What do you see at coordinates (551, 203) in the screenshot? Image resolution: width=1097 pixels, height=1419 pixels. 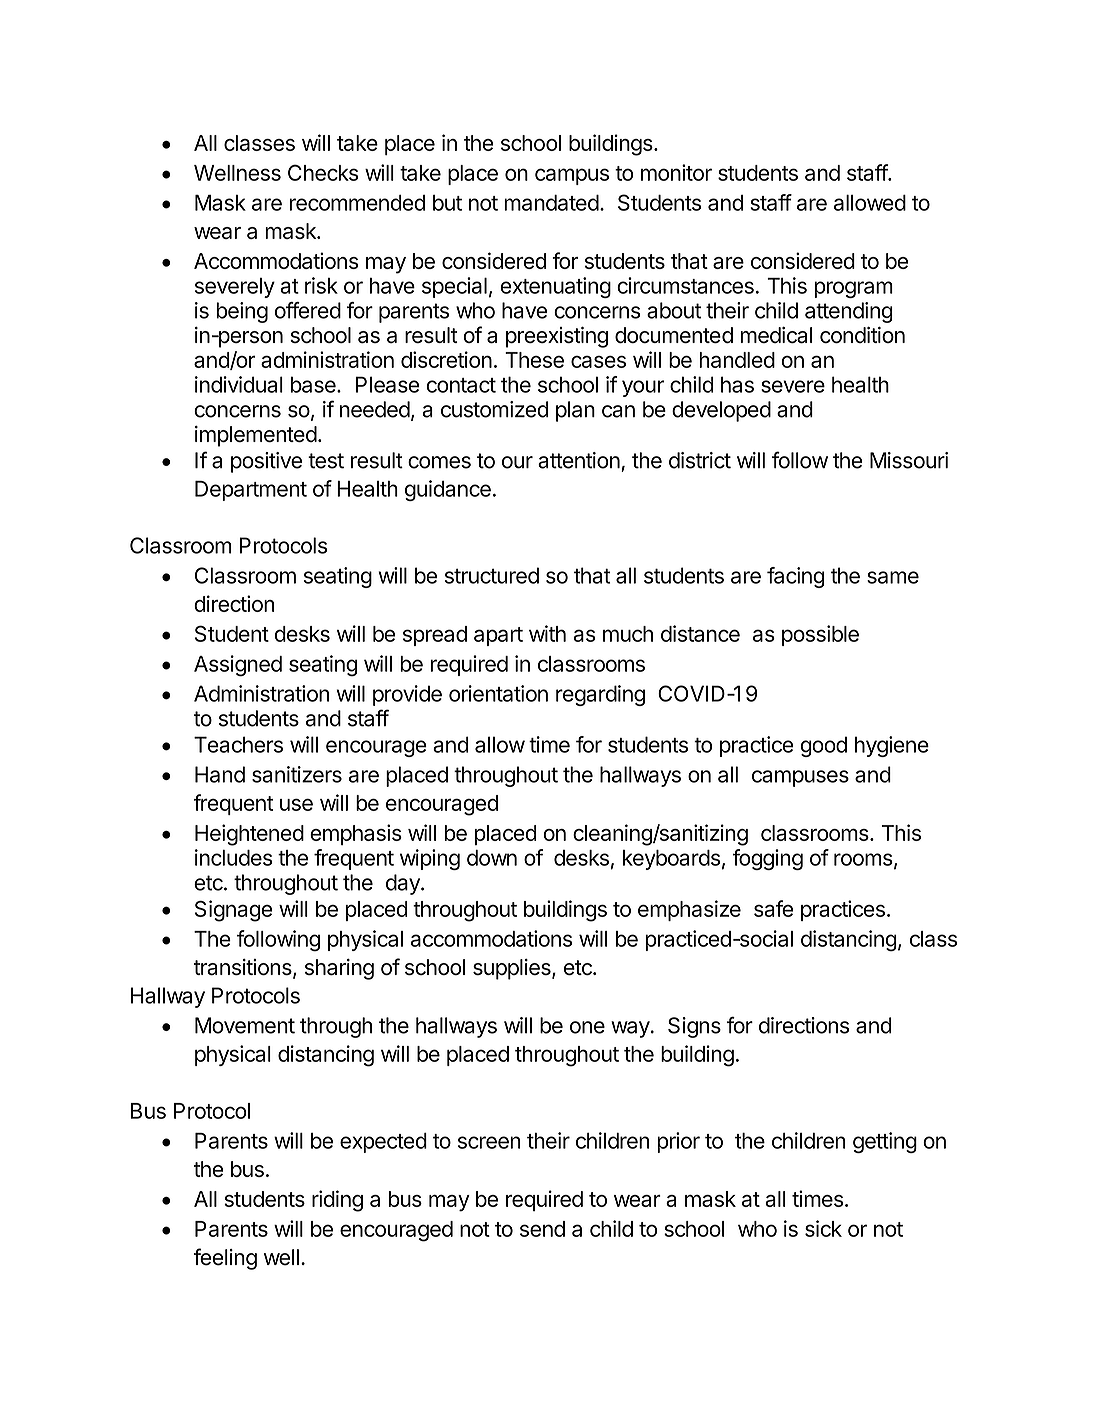 I see `mandated` at bounding box center [551, 203].
